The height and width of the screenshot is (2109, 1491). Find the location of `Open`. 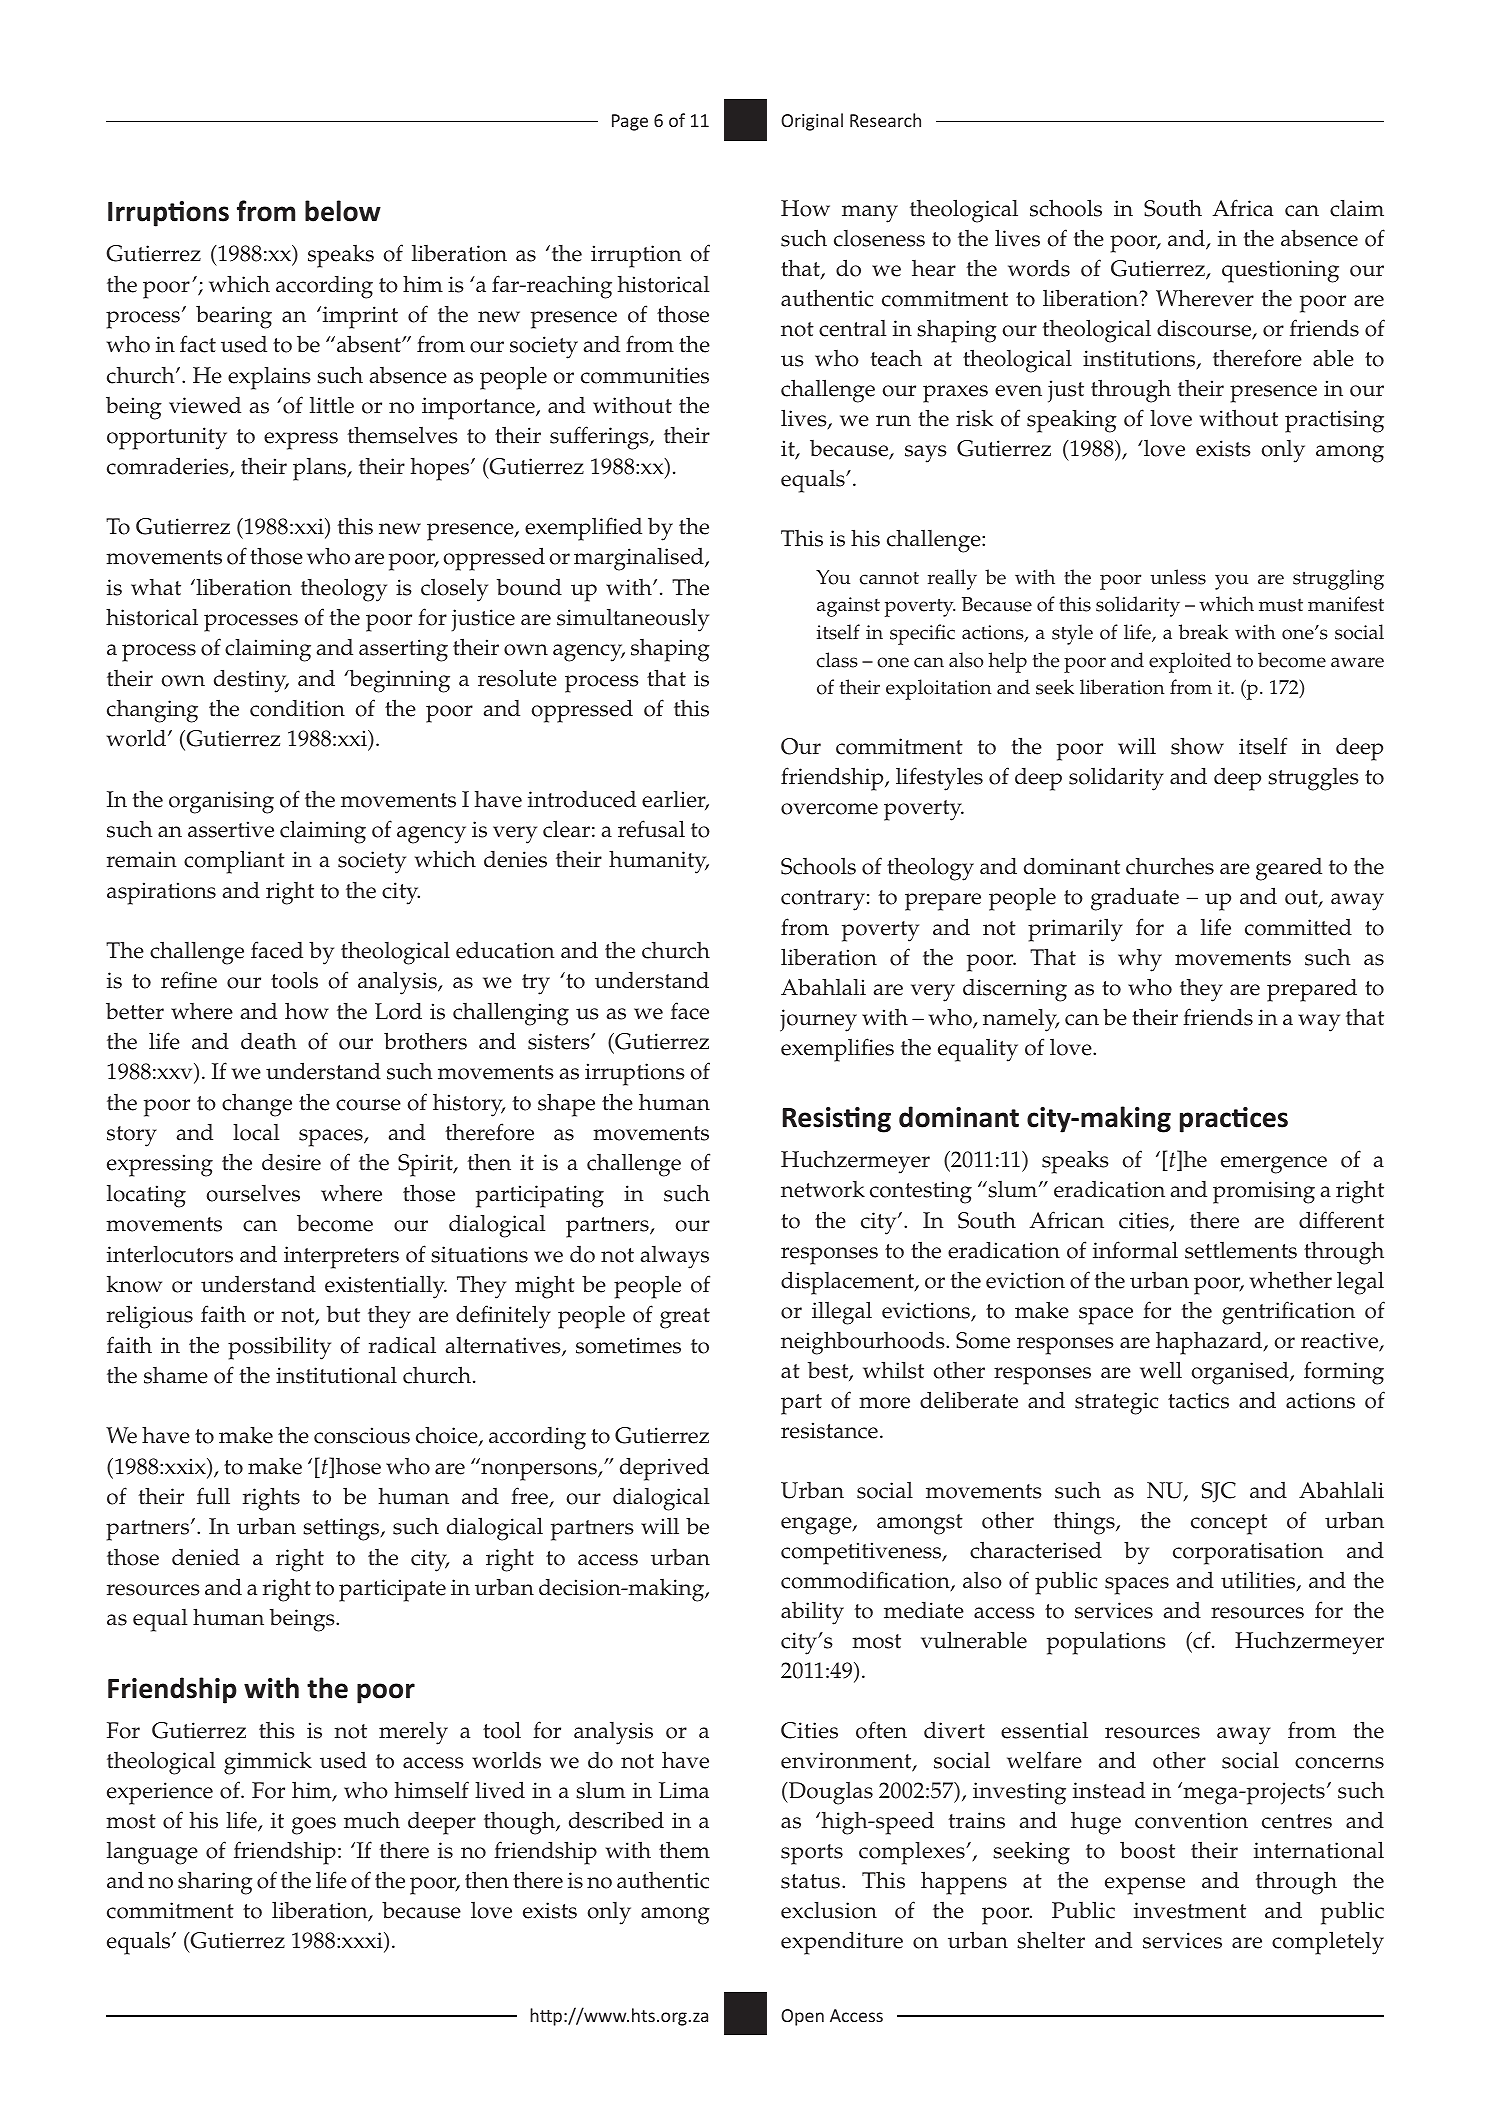

Open is located at coordinates (802, 2017).
